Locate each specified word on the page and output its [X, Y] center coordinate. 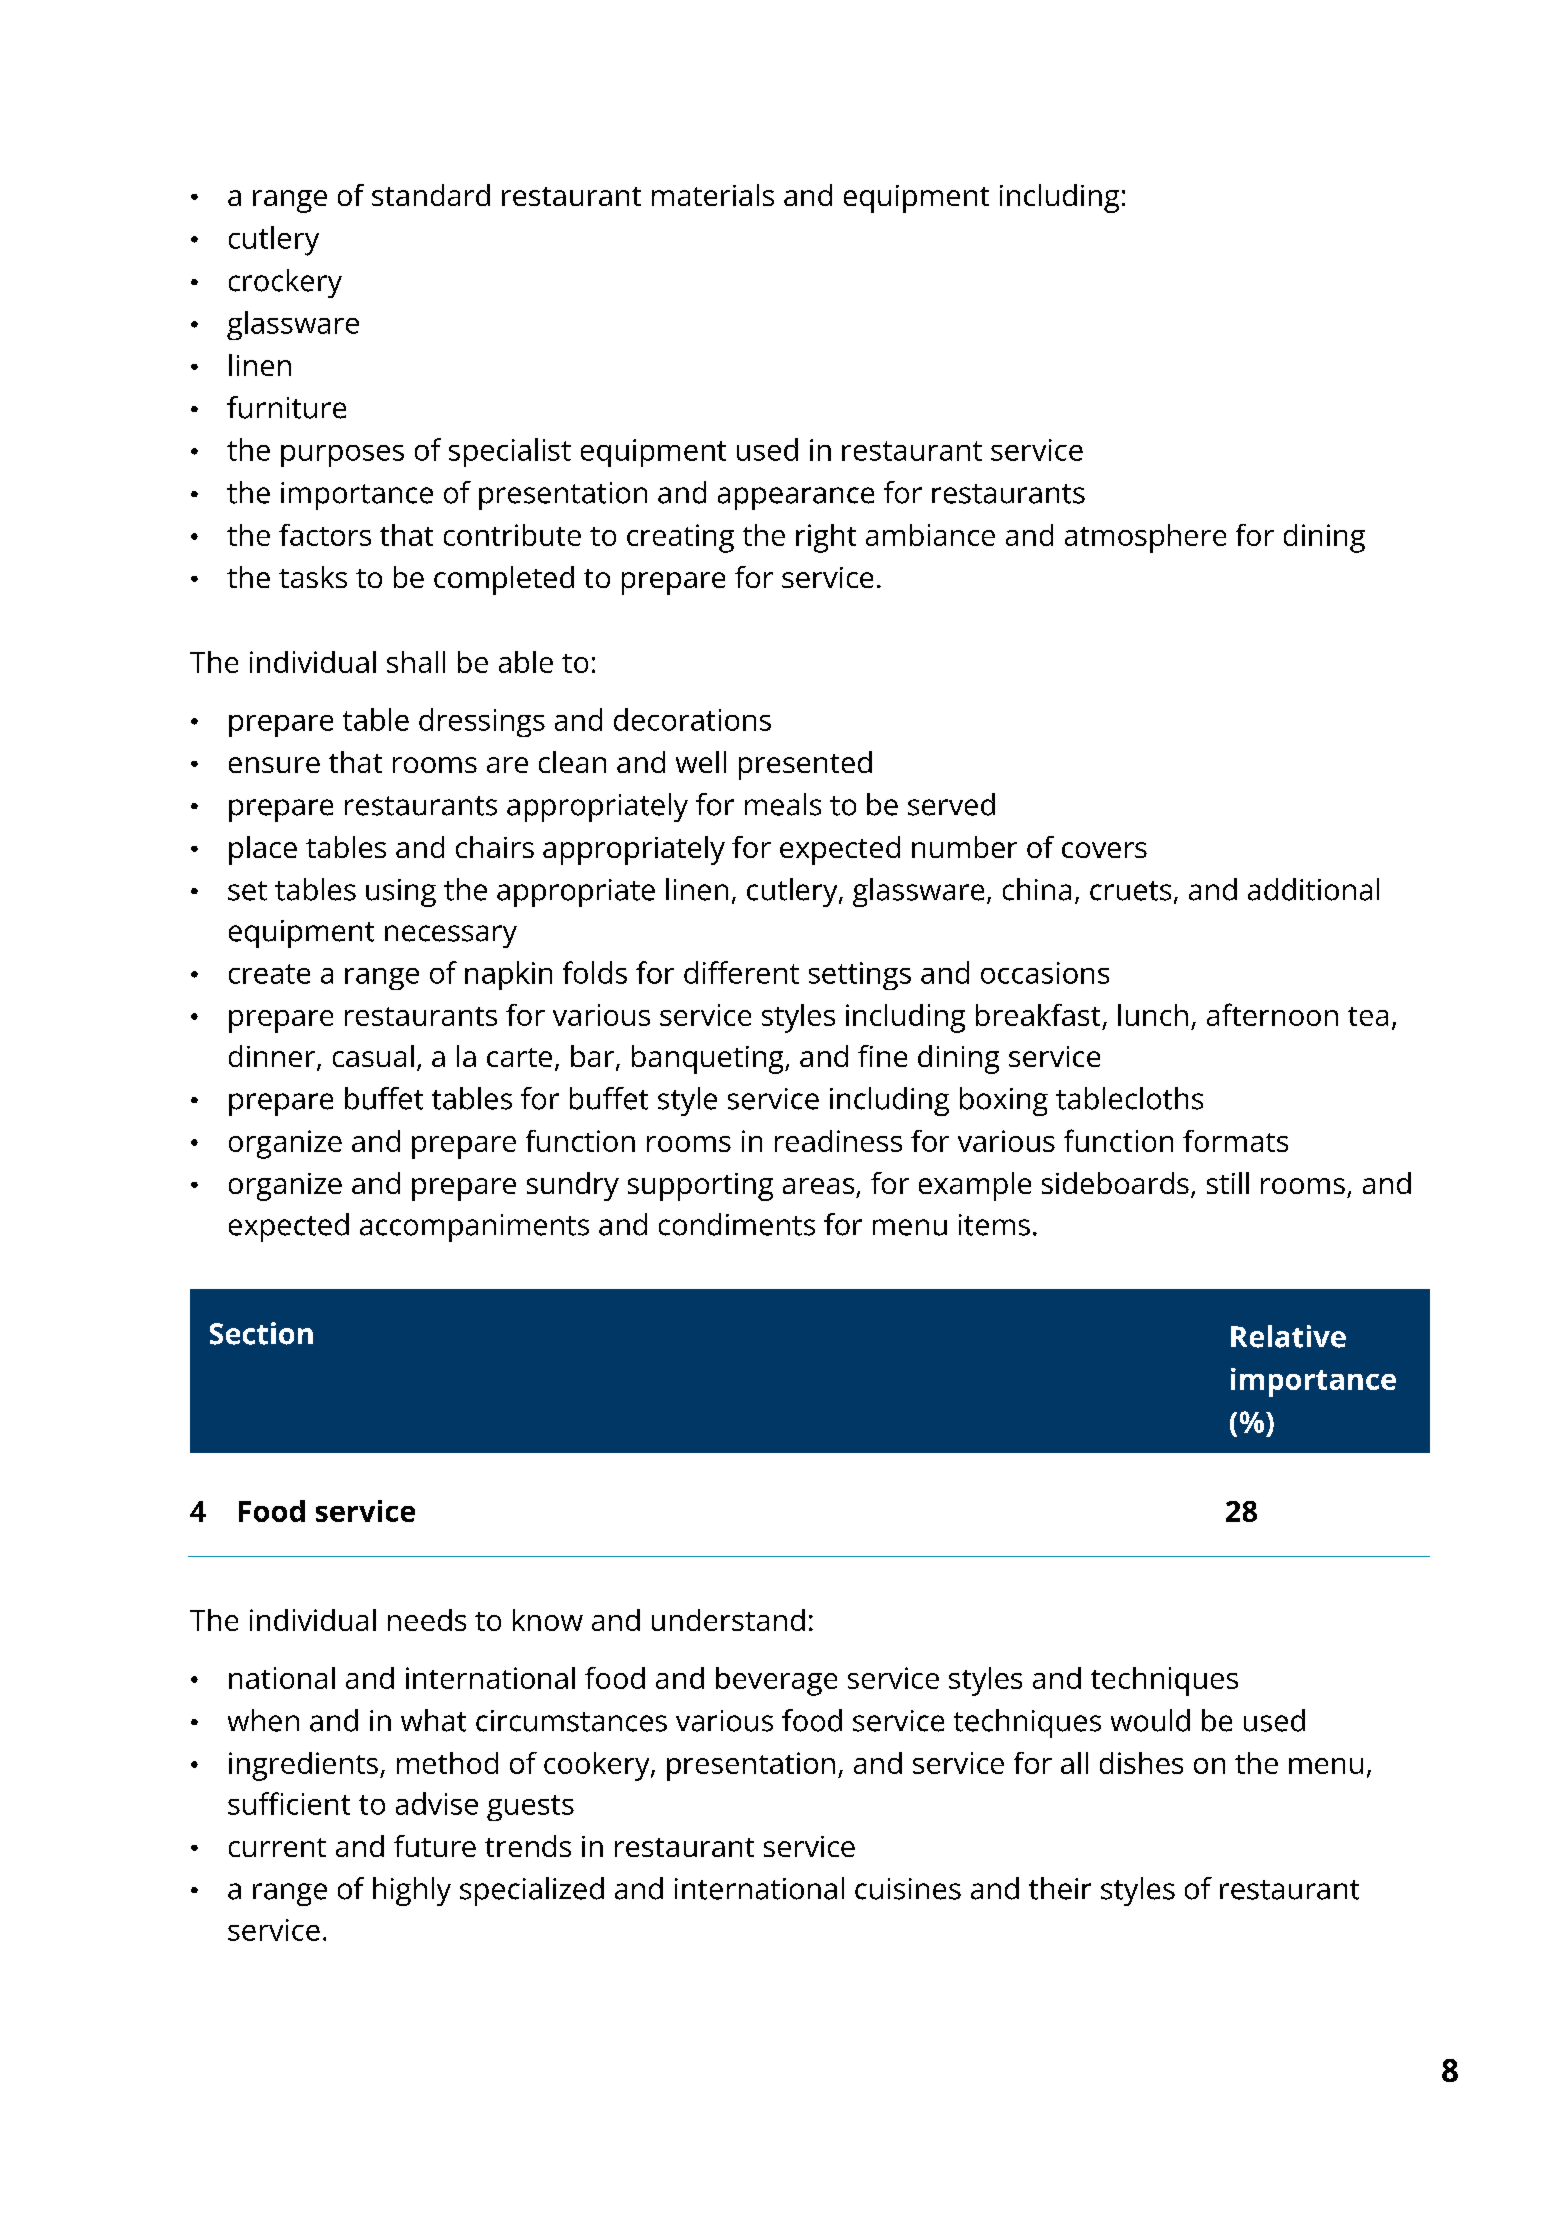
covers [1104, 850]
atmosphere [1145, 538]
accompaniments [474, 1228]
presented [805, 765]
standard [431, 195]
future [435, 1846]
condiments [737, 1224]
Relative [1288, 1336]
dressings [482, 722]
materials [713, 195]
